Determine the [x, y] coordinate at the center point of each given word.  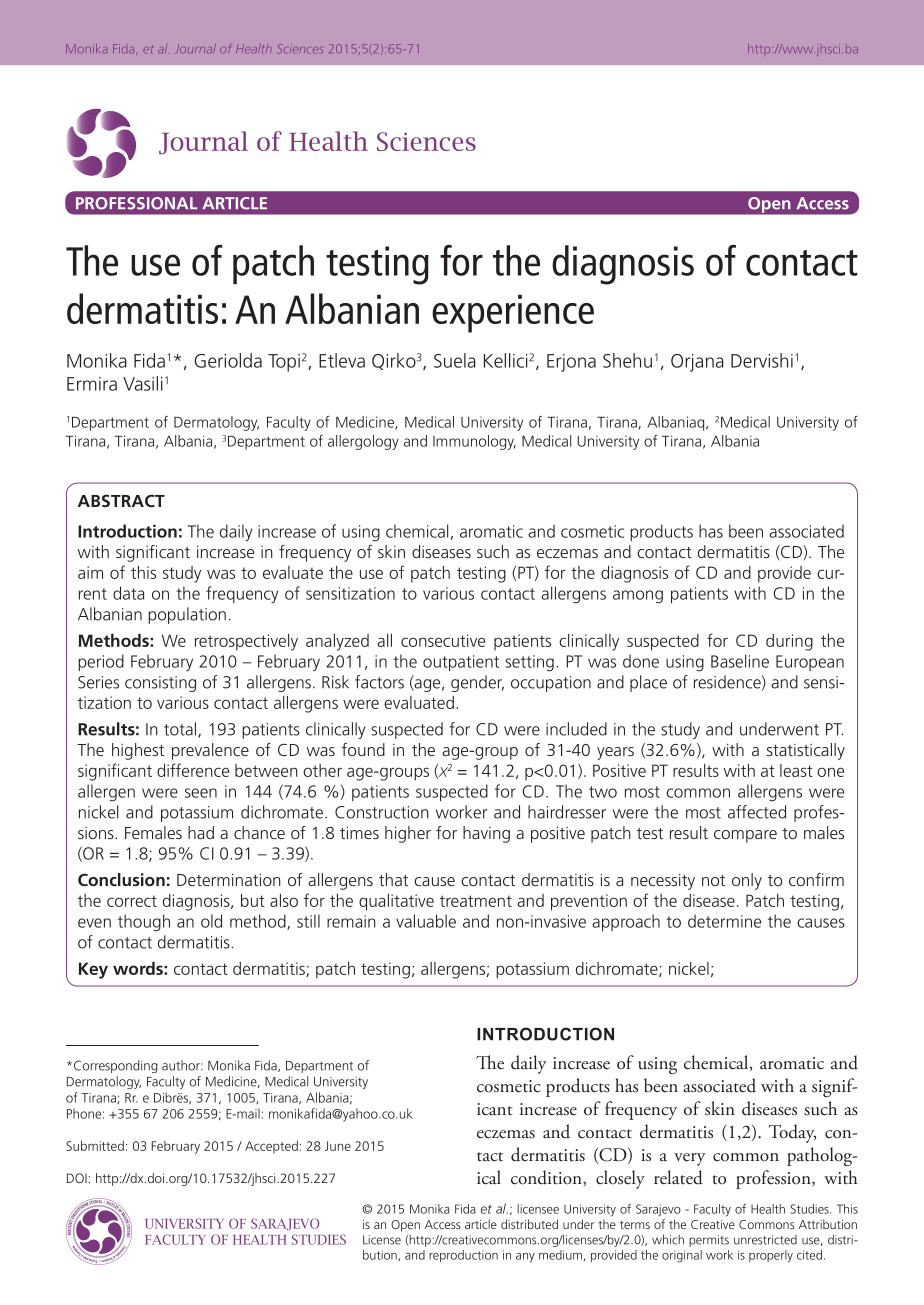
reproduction [463, 1256]
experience [513, 313]
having [486, 834]
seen [201, 793]
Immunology [474, 442]
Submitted [95, 1145]
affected [757, 812]
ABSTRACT [121, 500]
